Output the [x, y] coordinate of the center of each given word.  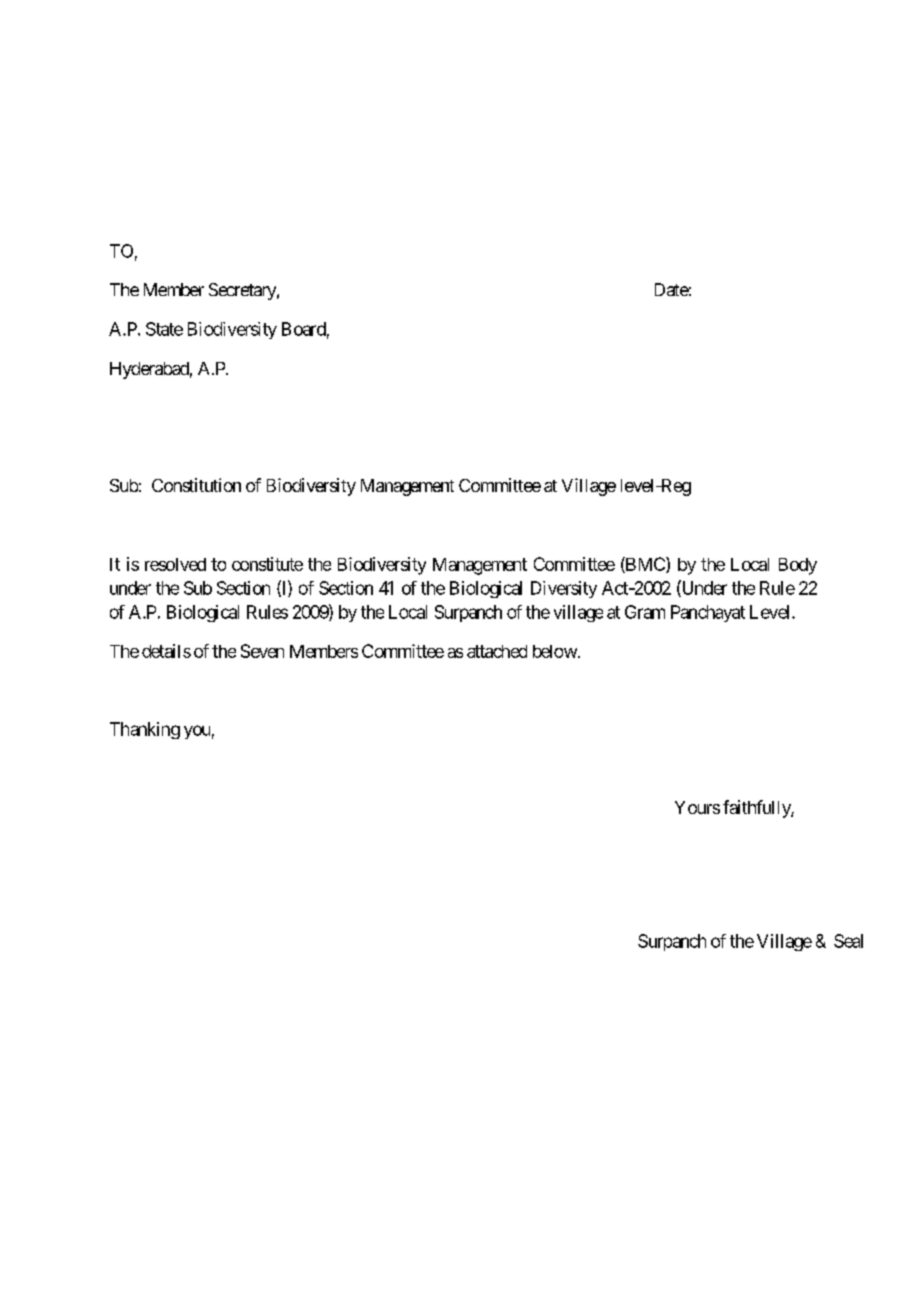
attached [497, 651]
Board [304, 329]
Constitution [196, 485]
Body [798, 566]
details [166, 651]
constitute [267, 564]
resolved [175, 564]
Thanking [145, 730]
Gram [645, 612]
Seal [848, 941]
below [555, 651]
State [164, 329]
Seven [262, 651]
